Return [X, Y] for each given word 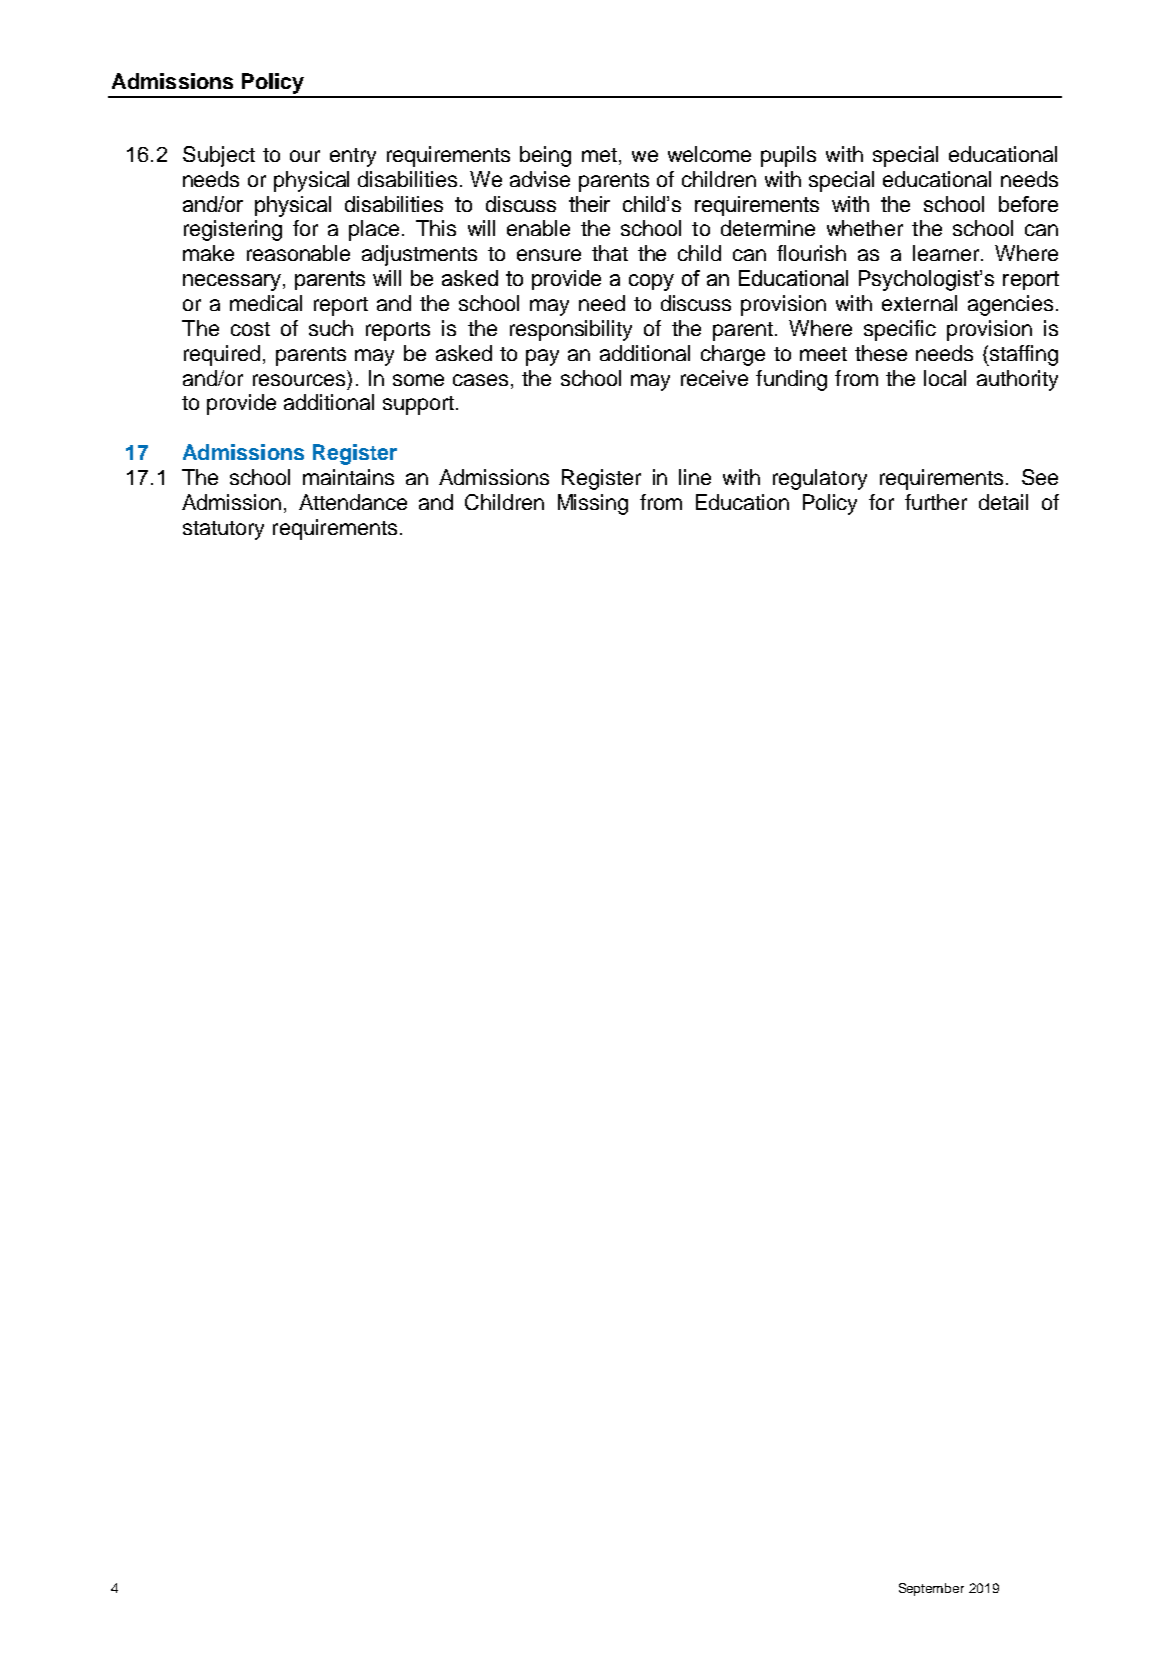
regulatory [820, 479]
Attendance [353, 502]
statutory [223, 530]
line [695, 477]
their [589, 204]
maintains [348, 477]
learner [947, 253]
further [936, 502]
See [1040, 477]
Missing [593, 504]
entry [353, 157]
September [931, 1589]
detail [1003, 502]
